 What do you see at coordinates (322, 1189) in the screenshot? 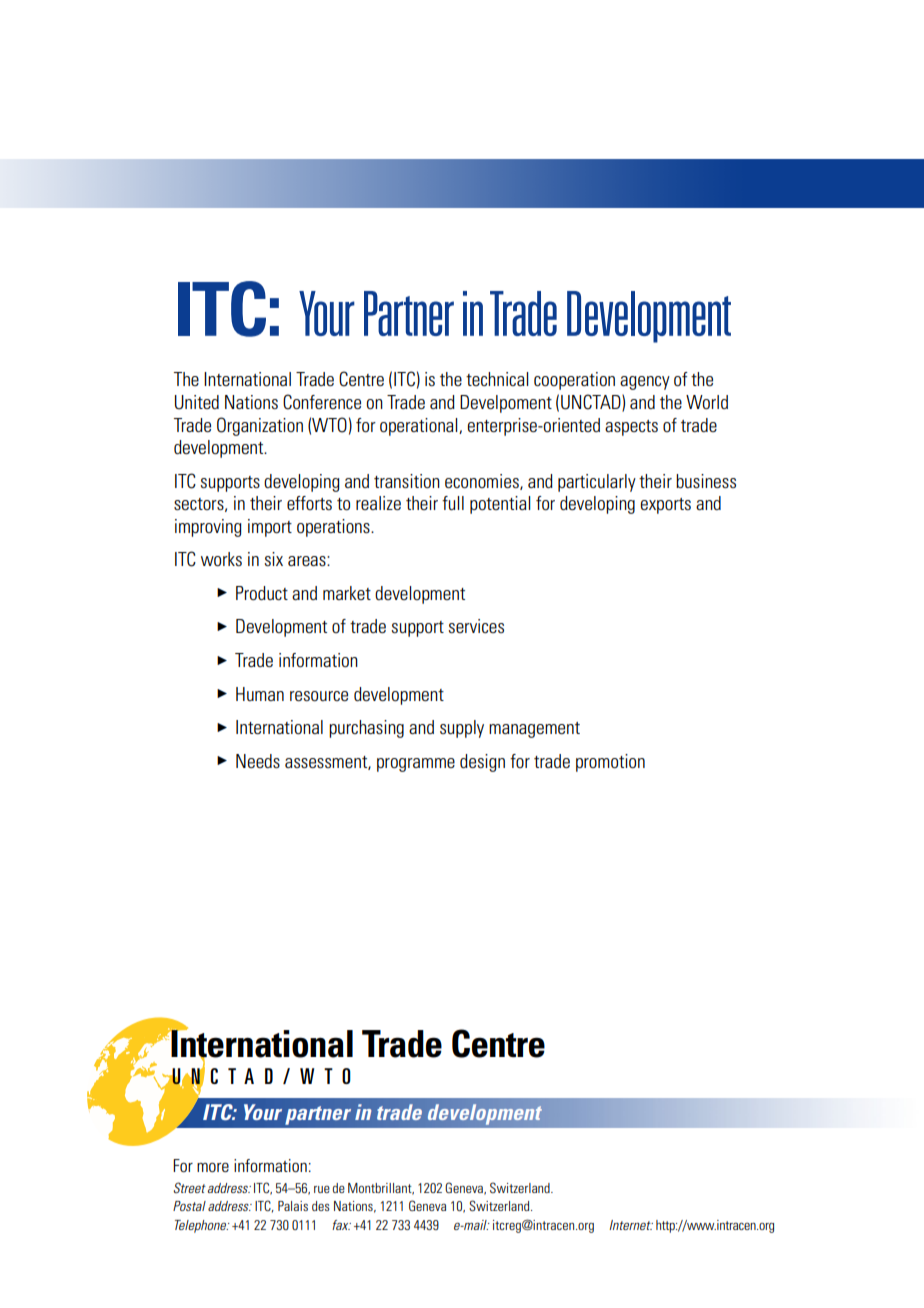
I see `rue` at bounding box center [322, 1189].
